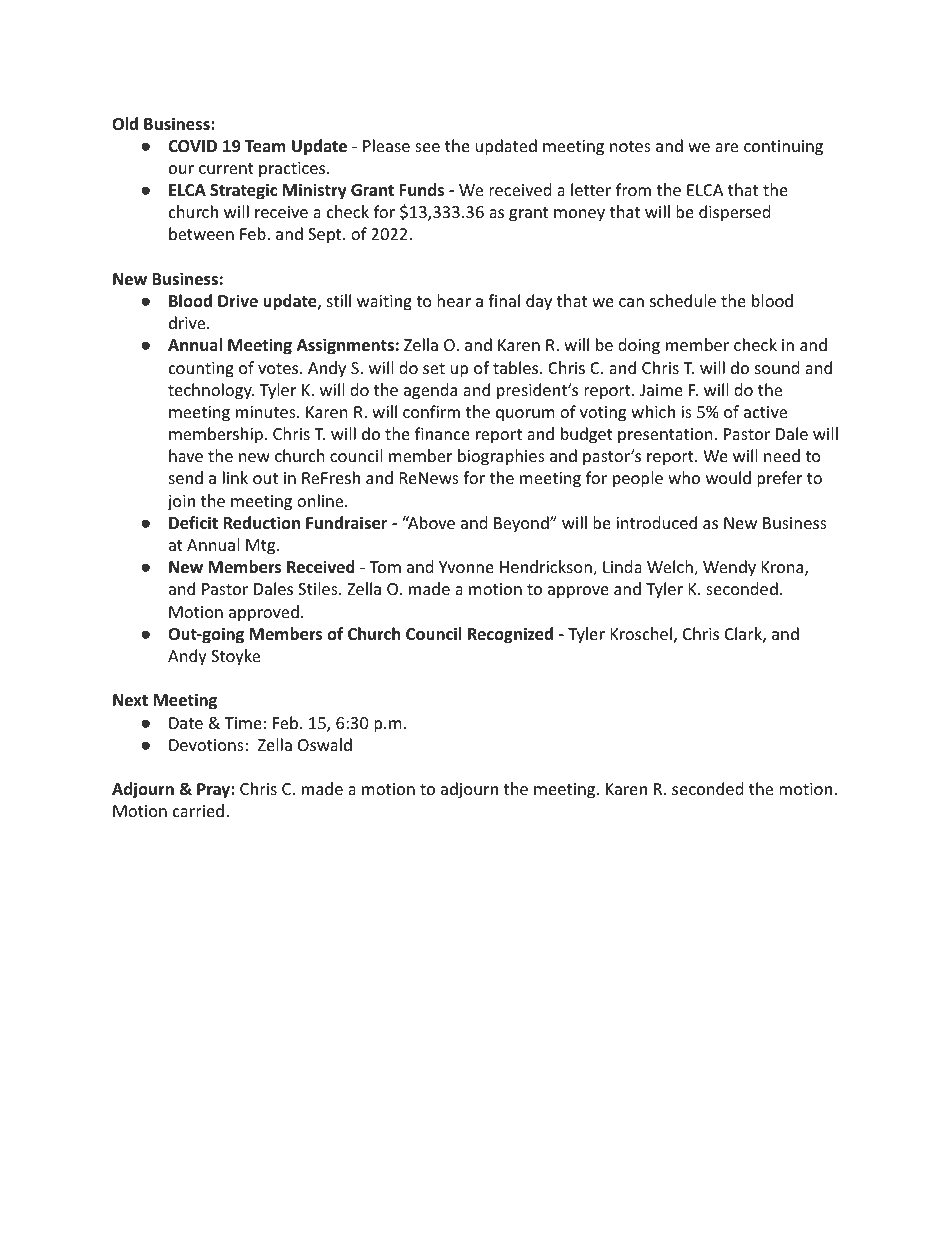 The width and height of the image is (952, 1233). Describe the element at coordinates (510, 635) in the image. I see `Recognized` at that location.
